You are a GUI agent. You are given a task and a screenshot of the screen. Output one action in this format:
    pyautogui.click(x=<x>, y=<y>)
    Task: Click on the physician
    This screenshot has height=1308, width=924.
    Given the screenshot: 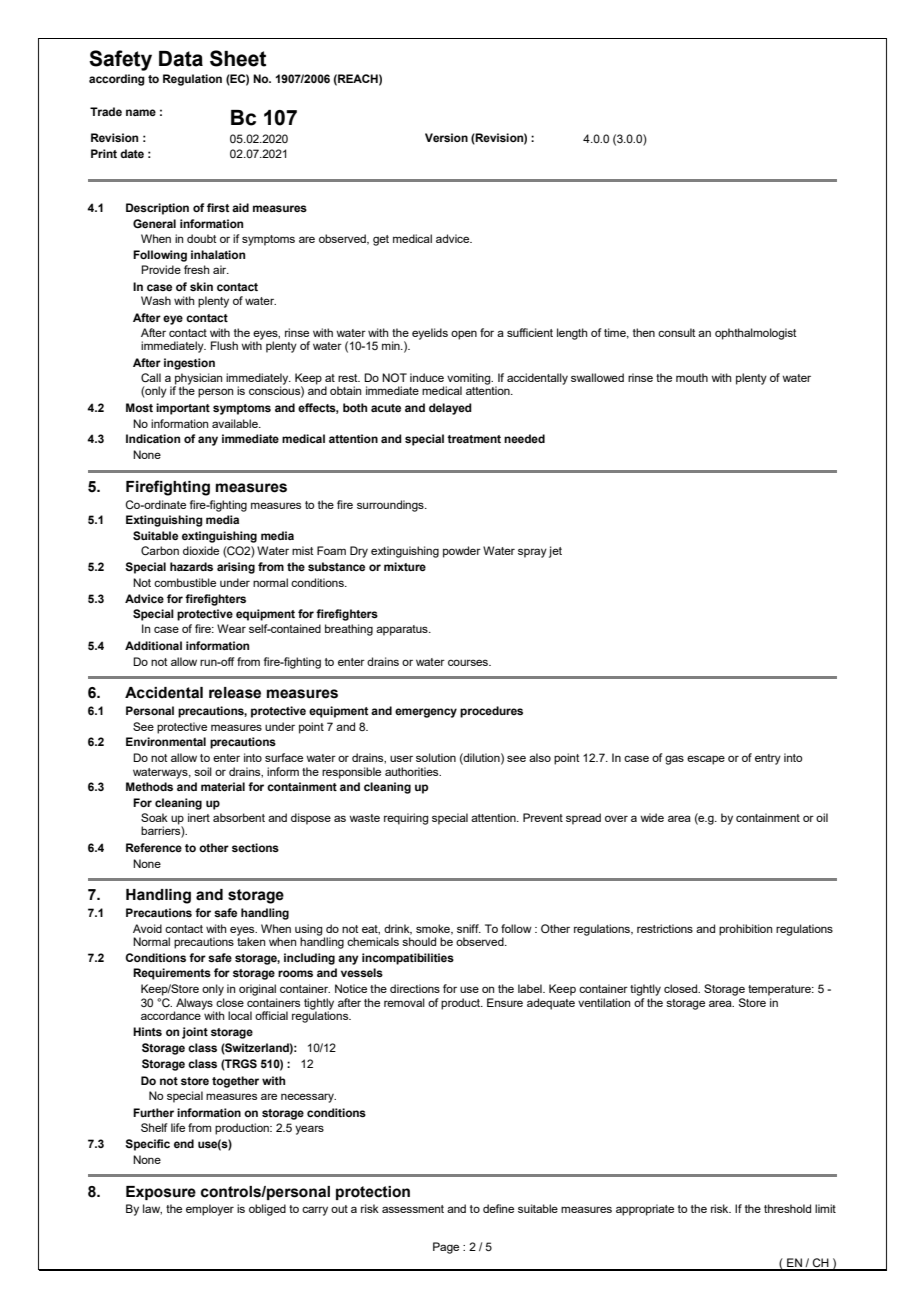 What is the action you would take?
    pyautogui.click(x=198, y=380)
